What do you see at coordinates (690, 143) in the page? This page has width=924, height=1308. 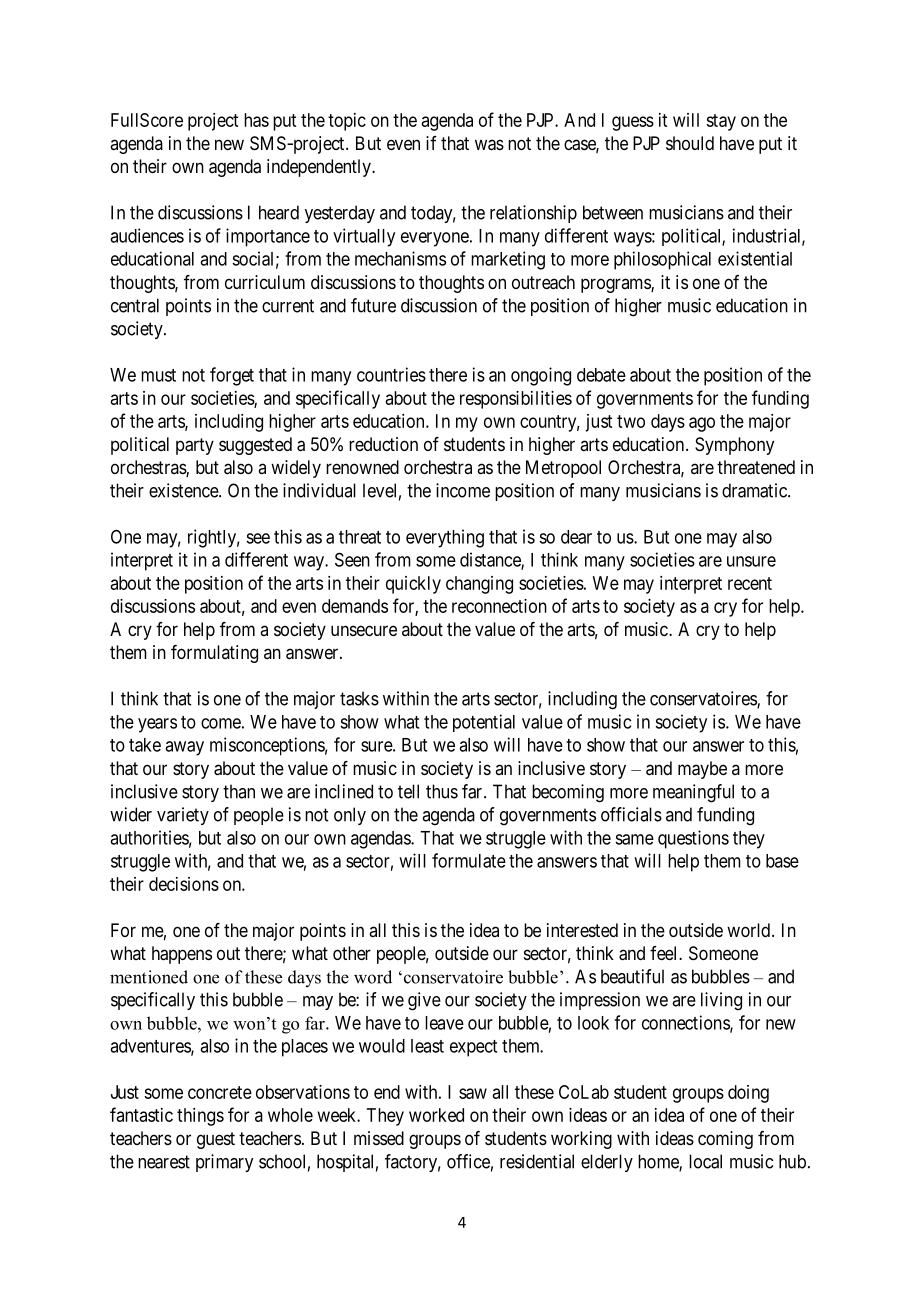 I see `should` at bounding box center [690, 143].
